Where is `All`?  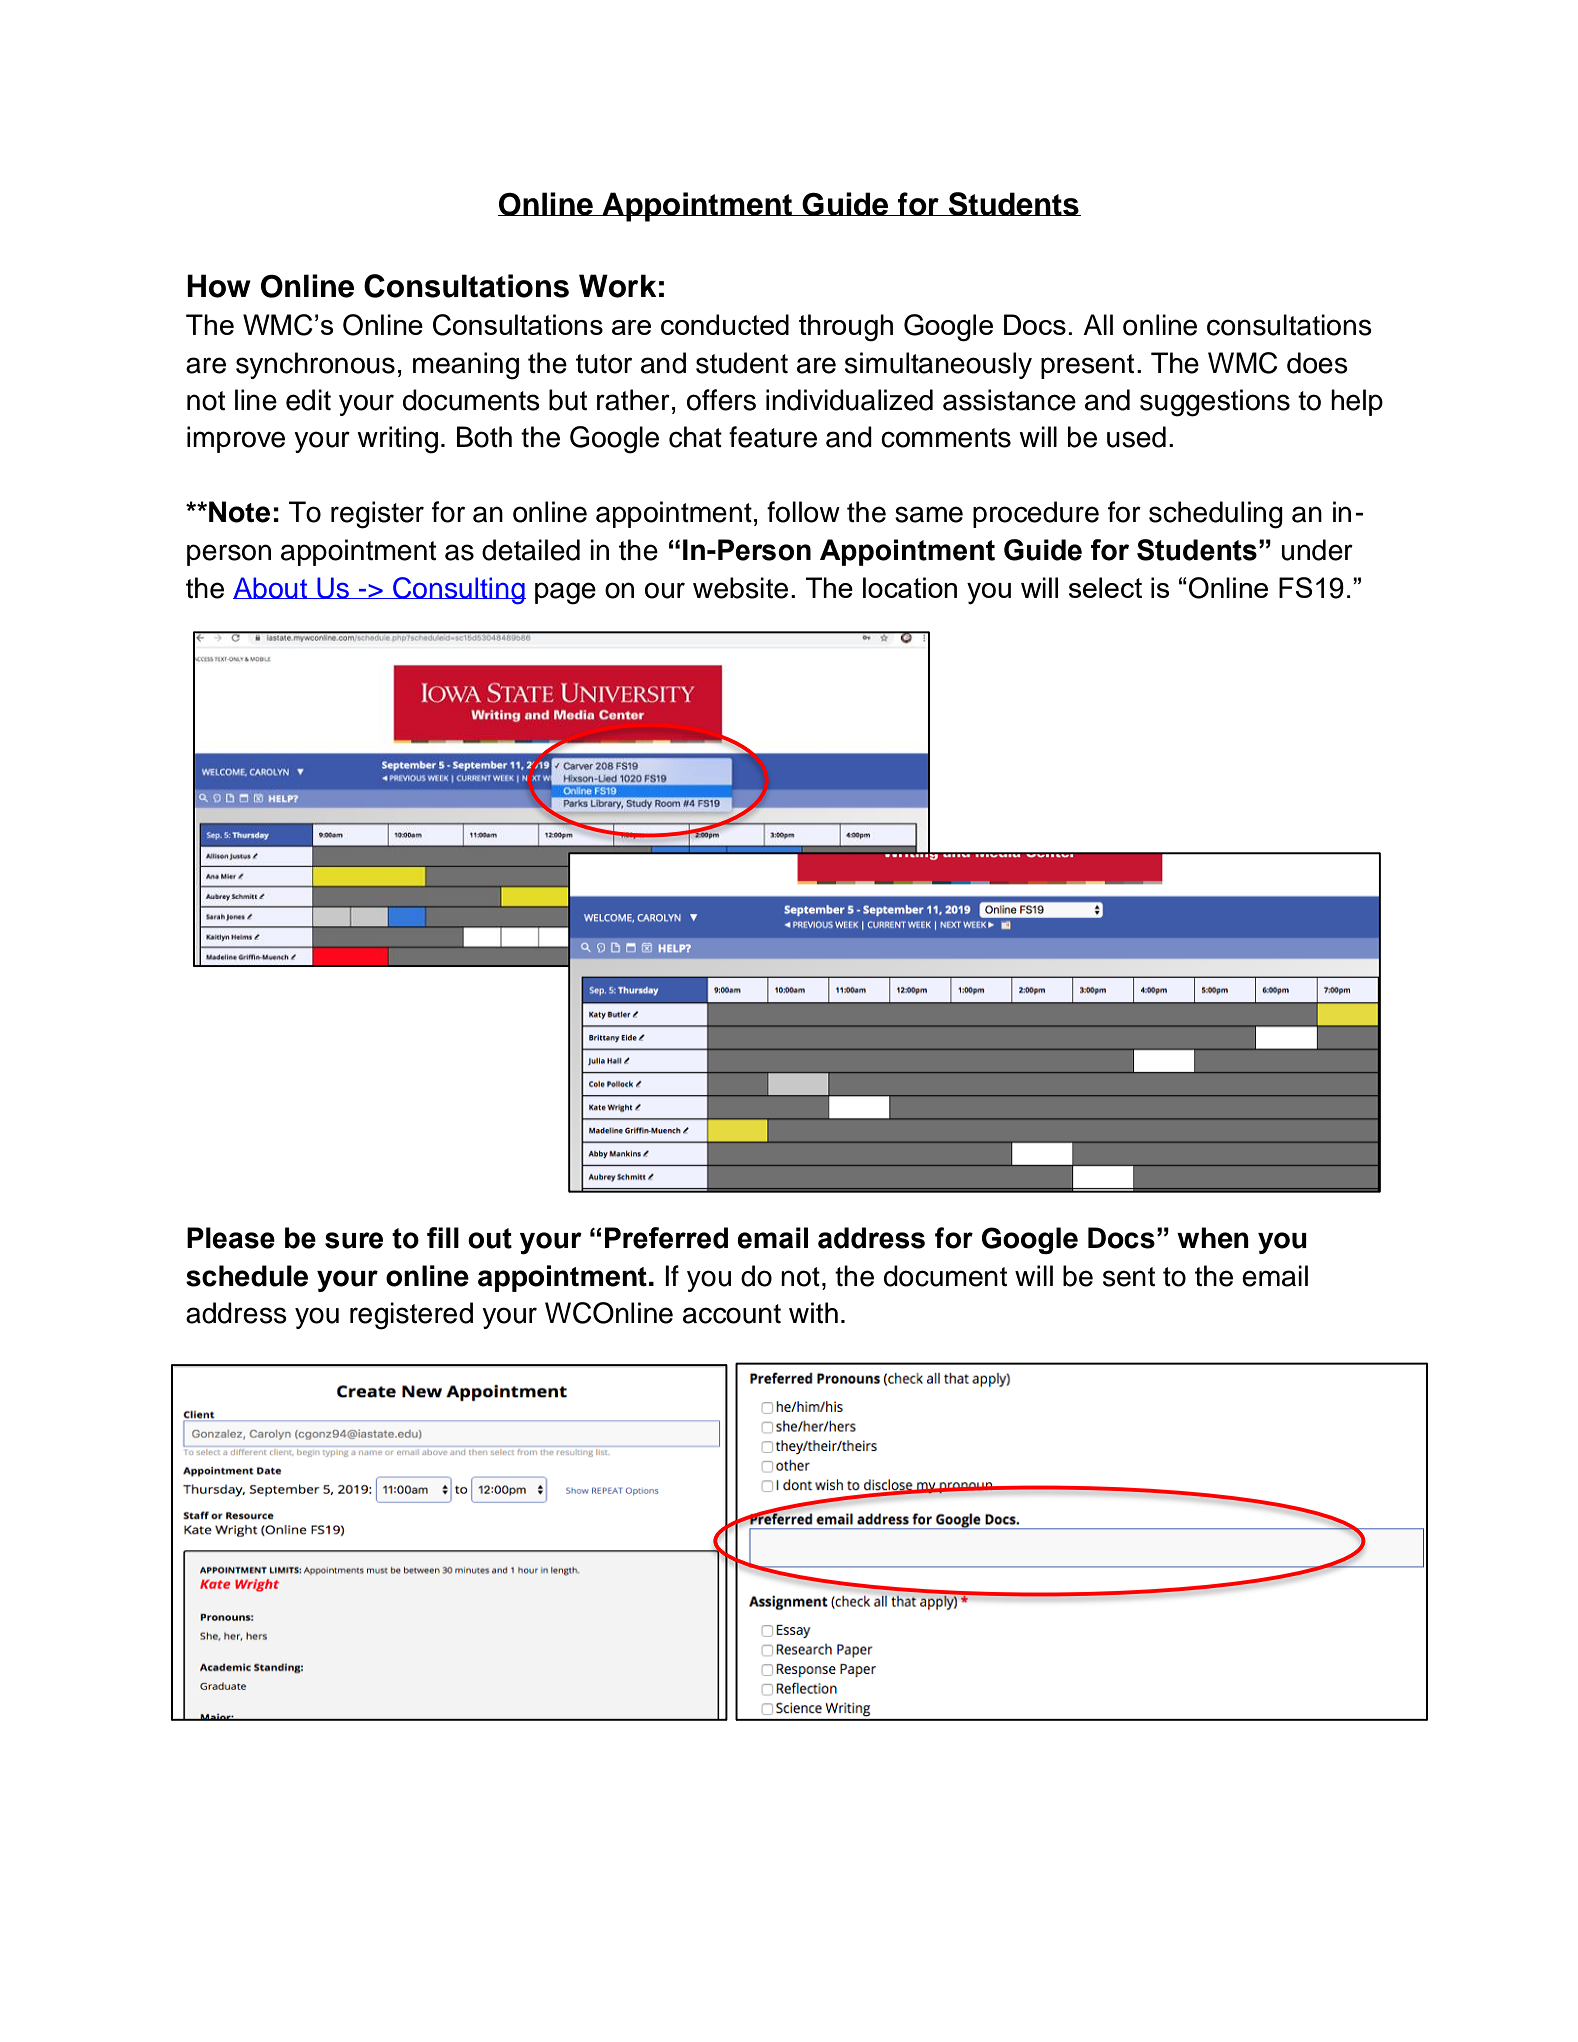 All is located at coordinates (1098, 324).
